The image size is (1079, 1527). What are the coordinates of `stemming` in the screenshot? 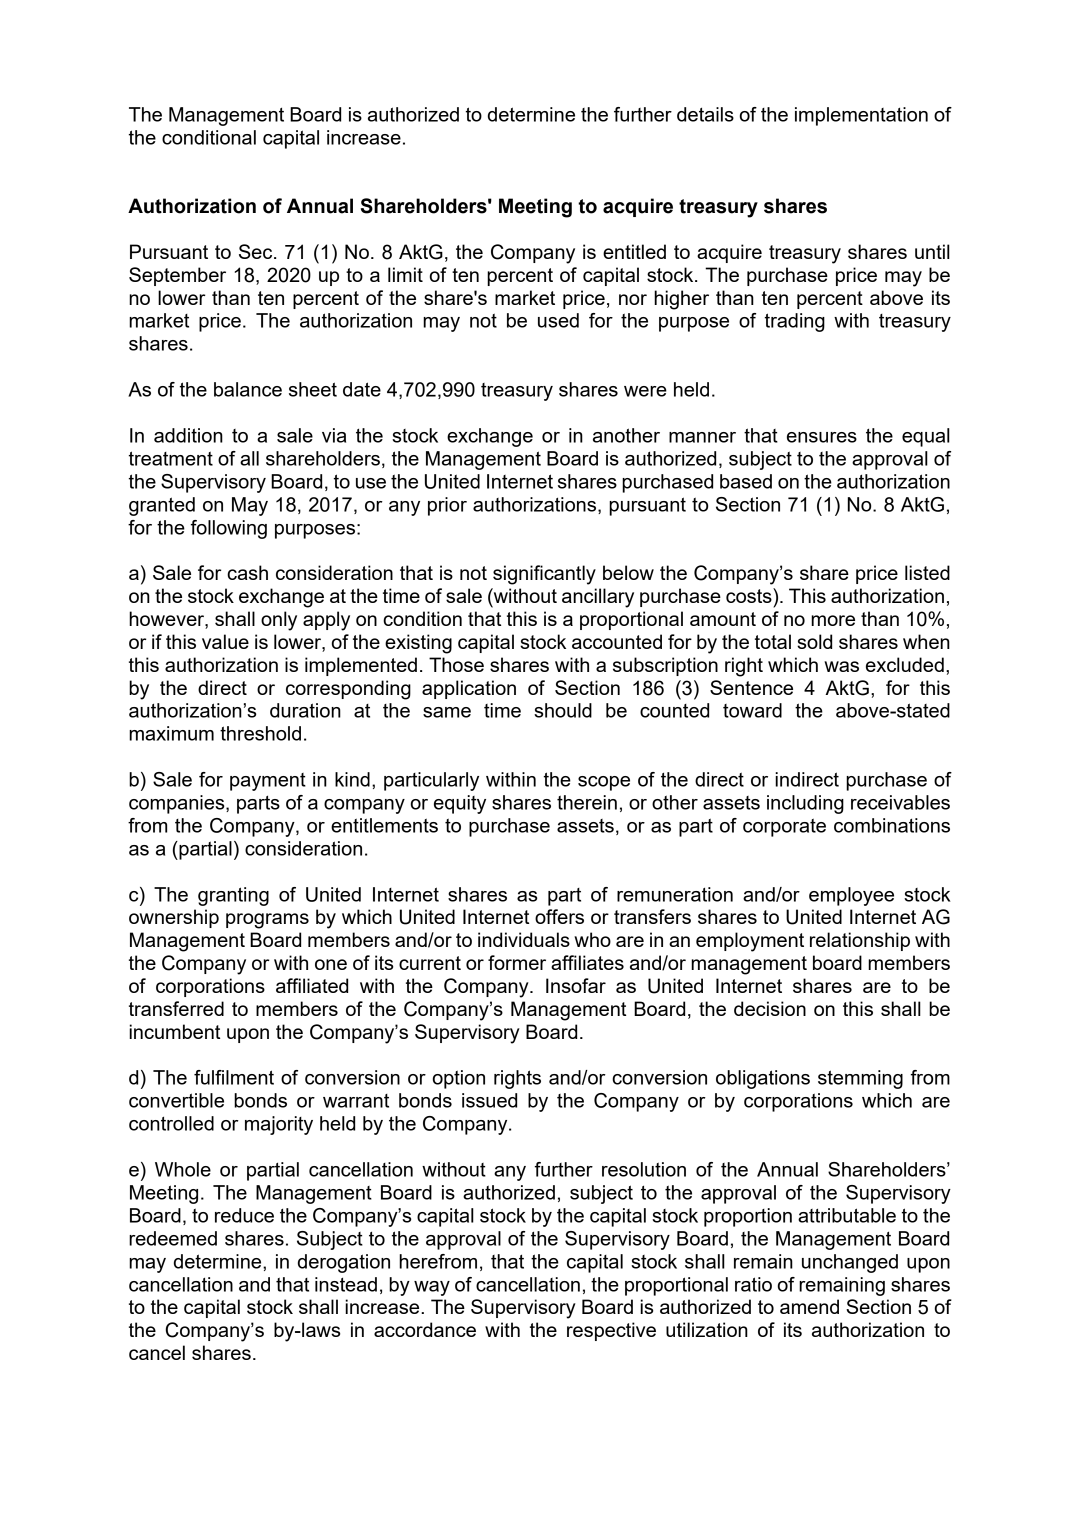 It's located at (860, 1079).
